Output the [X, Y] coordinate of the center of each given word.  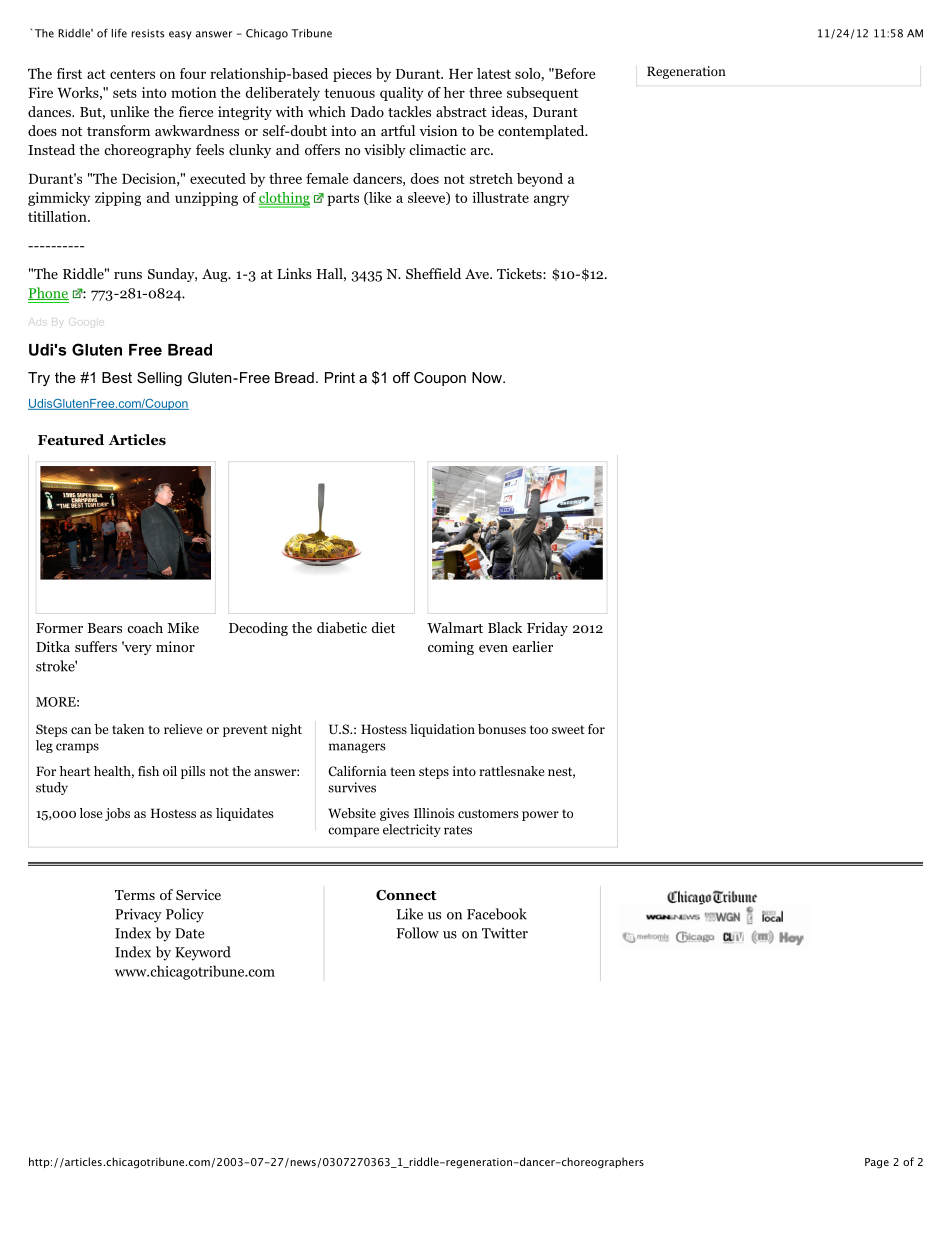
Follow [417, 933]
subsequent [542, 94]
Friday [547, 629]
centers [132, 74]
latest [494, 73]
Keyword [203, 953]
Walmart [455, 627]
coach [145, 627]
